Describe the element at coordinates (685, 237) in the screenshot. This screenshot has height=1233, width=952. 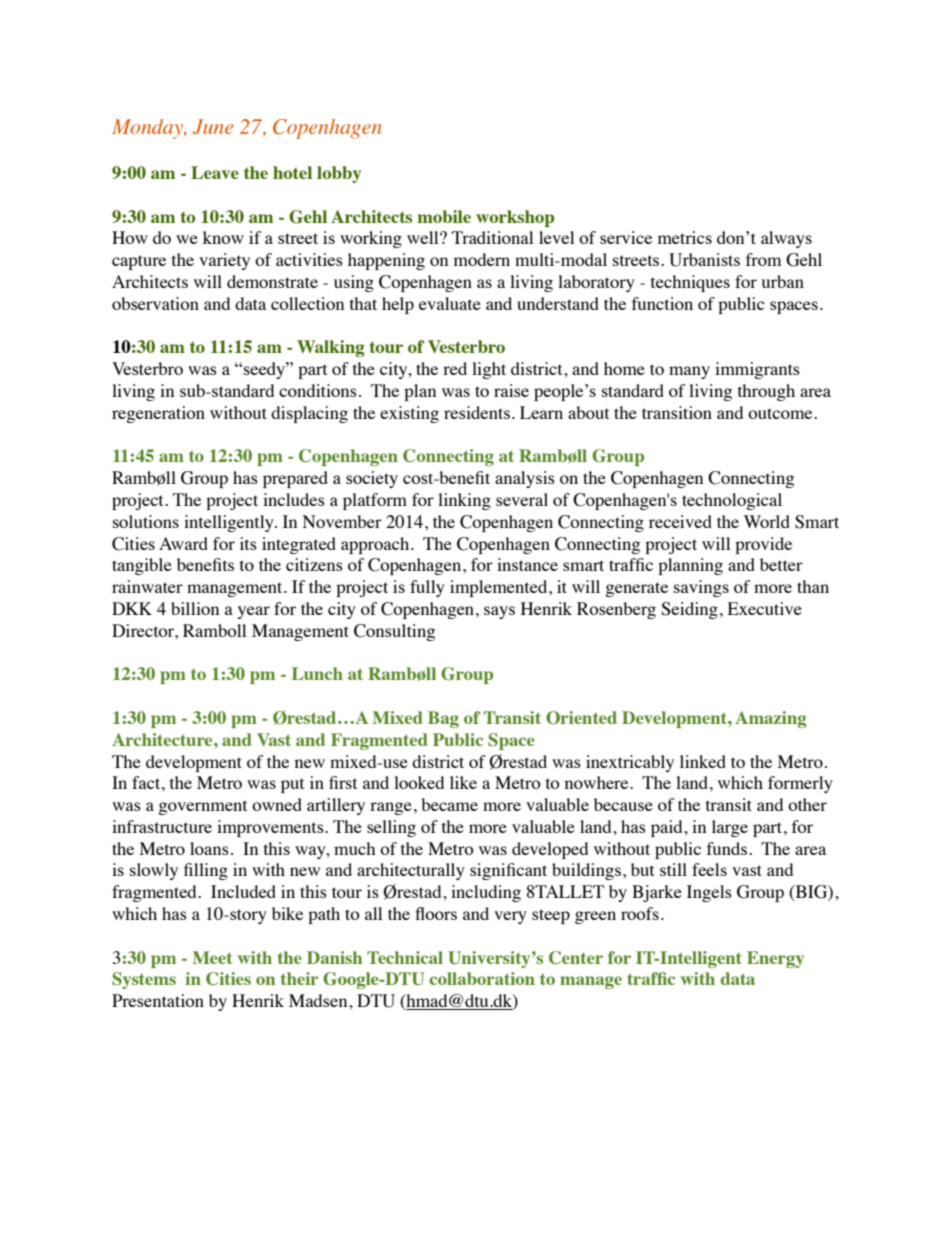
I see `metrics` at that location.
